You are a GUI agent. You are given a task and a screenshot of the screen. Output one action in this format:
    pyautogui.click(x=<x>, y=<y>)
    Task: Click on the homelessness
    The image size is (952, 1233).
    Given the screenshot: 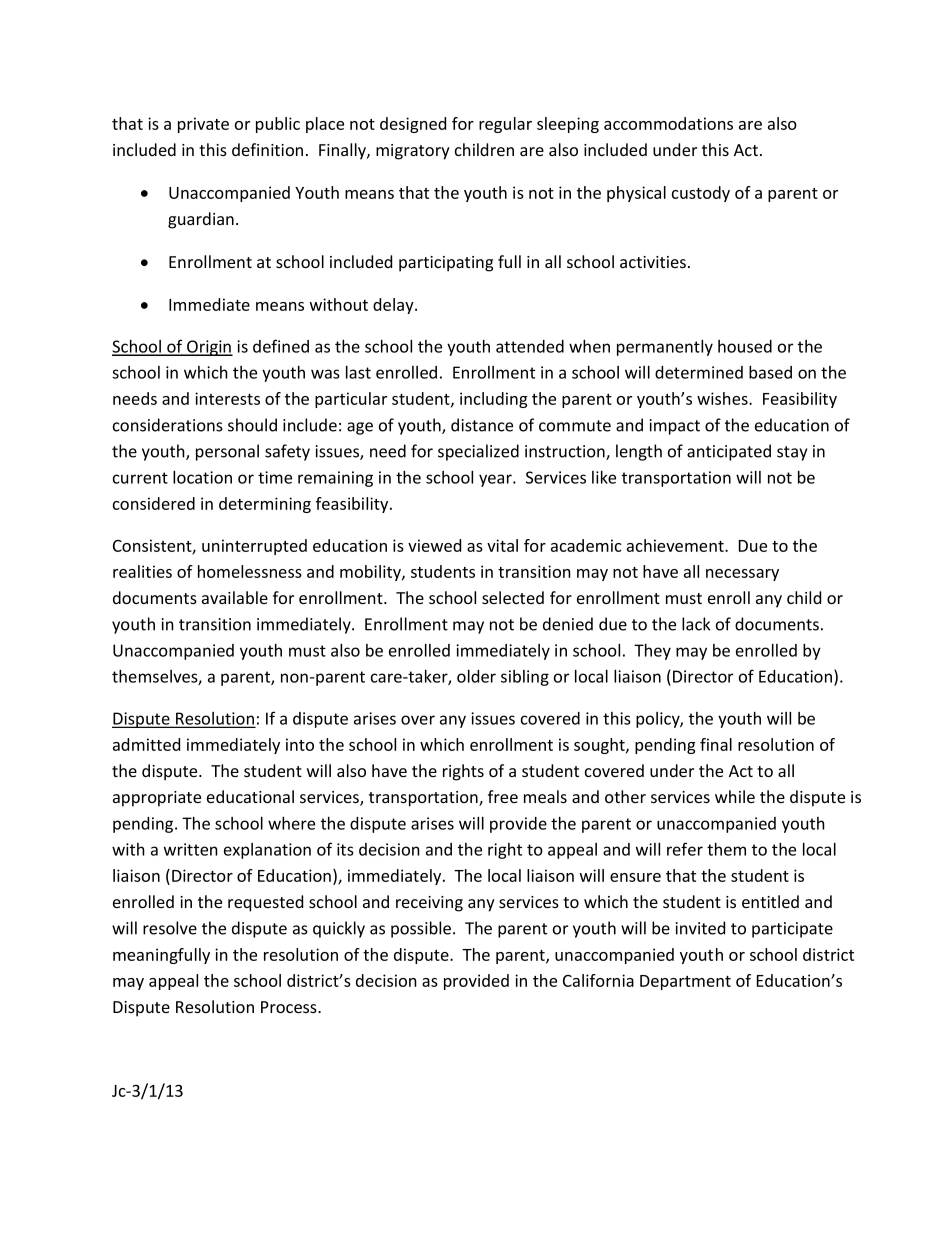 What is the action you would take?
    pyautogui.click(x=250, y=571)
